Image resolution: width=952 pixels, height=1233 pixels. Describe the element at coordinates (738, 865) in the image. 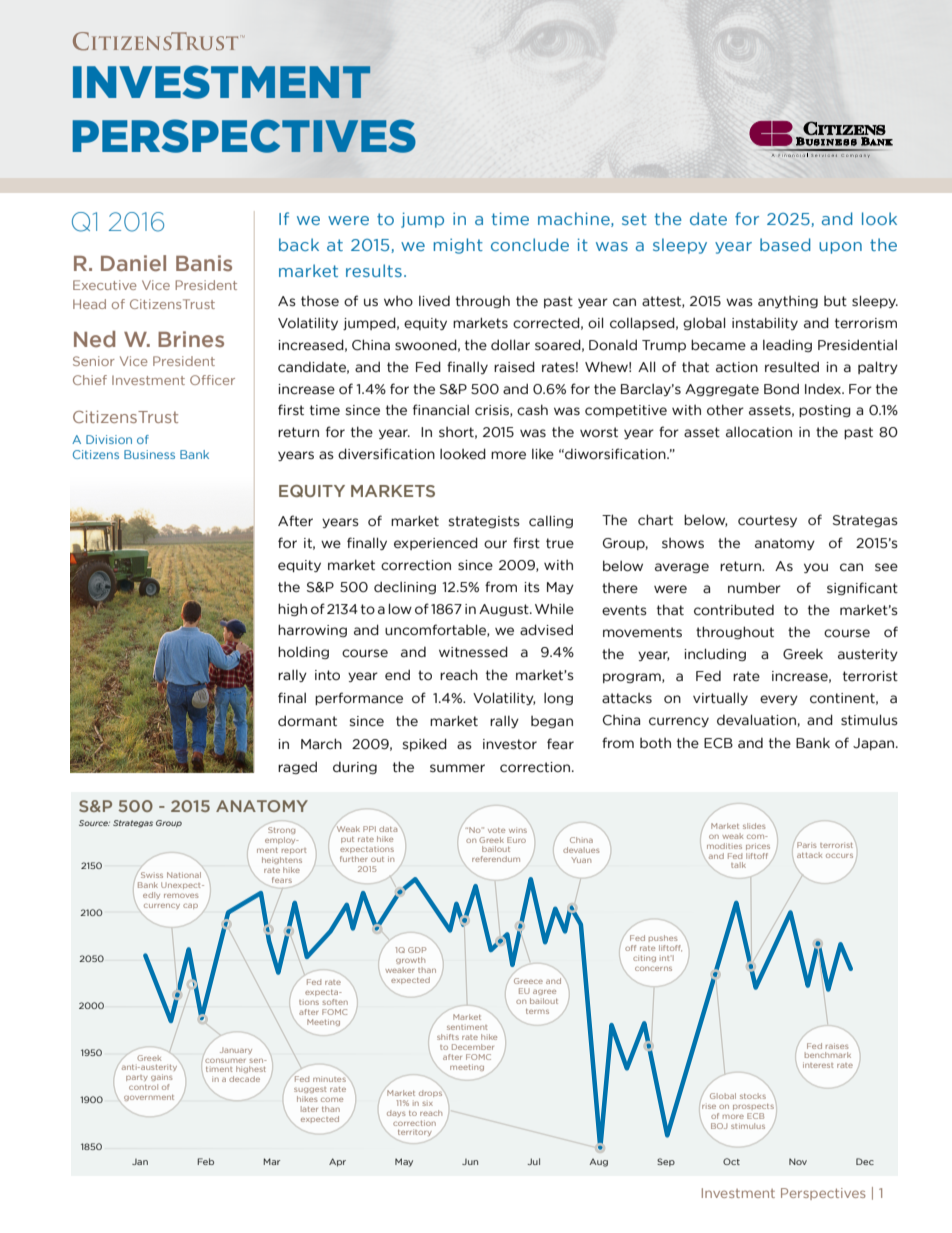

I see `talk` at that location.
